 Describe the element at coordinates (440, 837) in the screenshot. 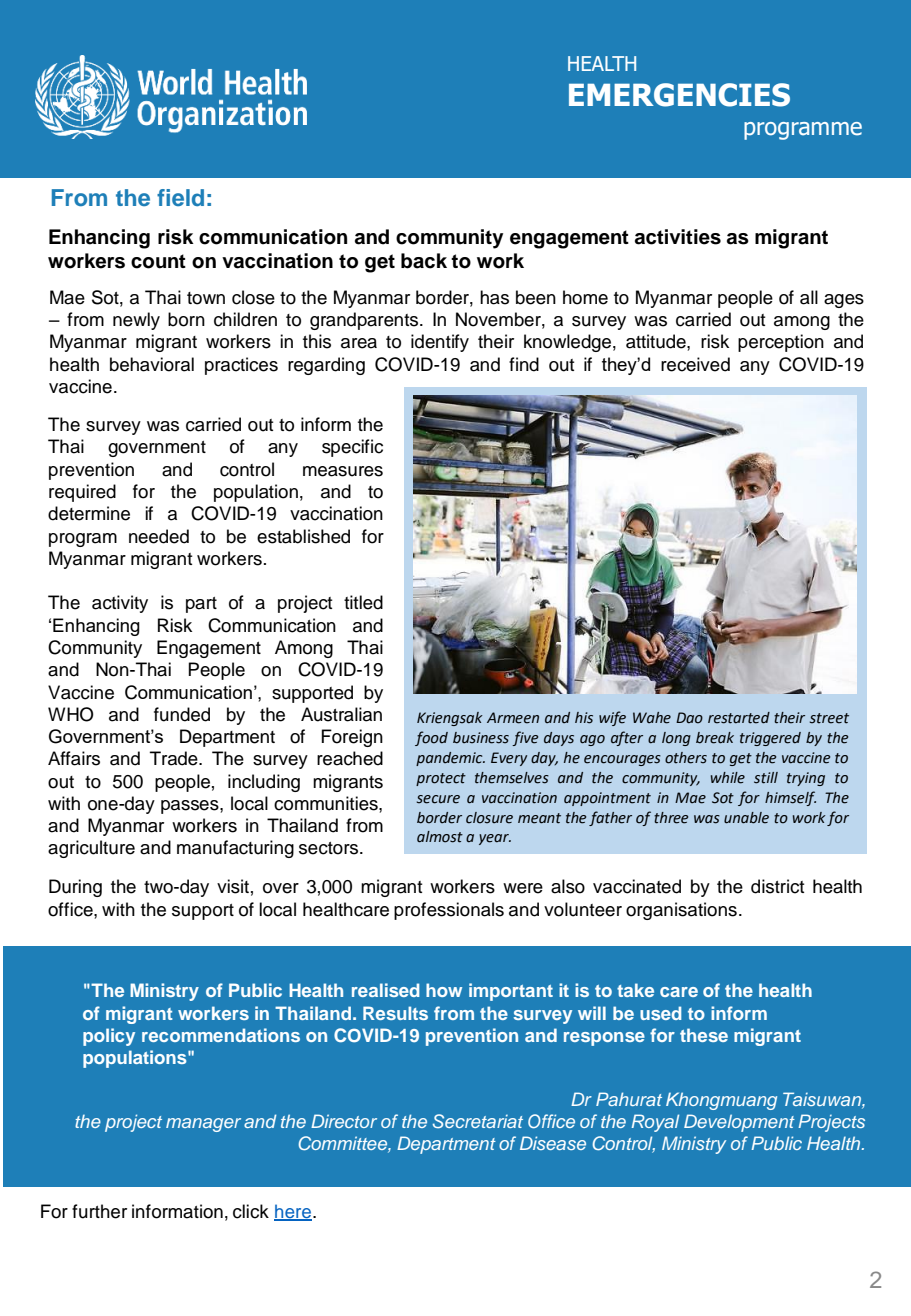

I see `almost` at that location.
